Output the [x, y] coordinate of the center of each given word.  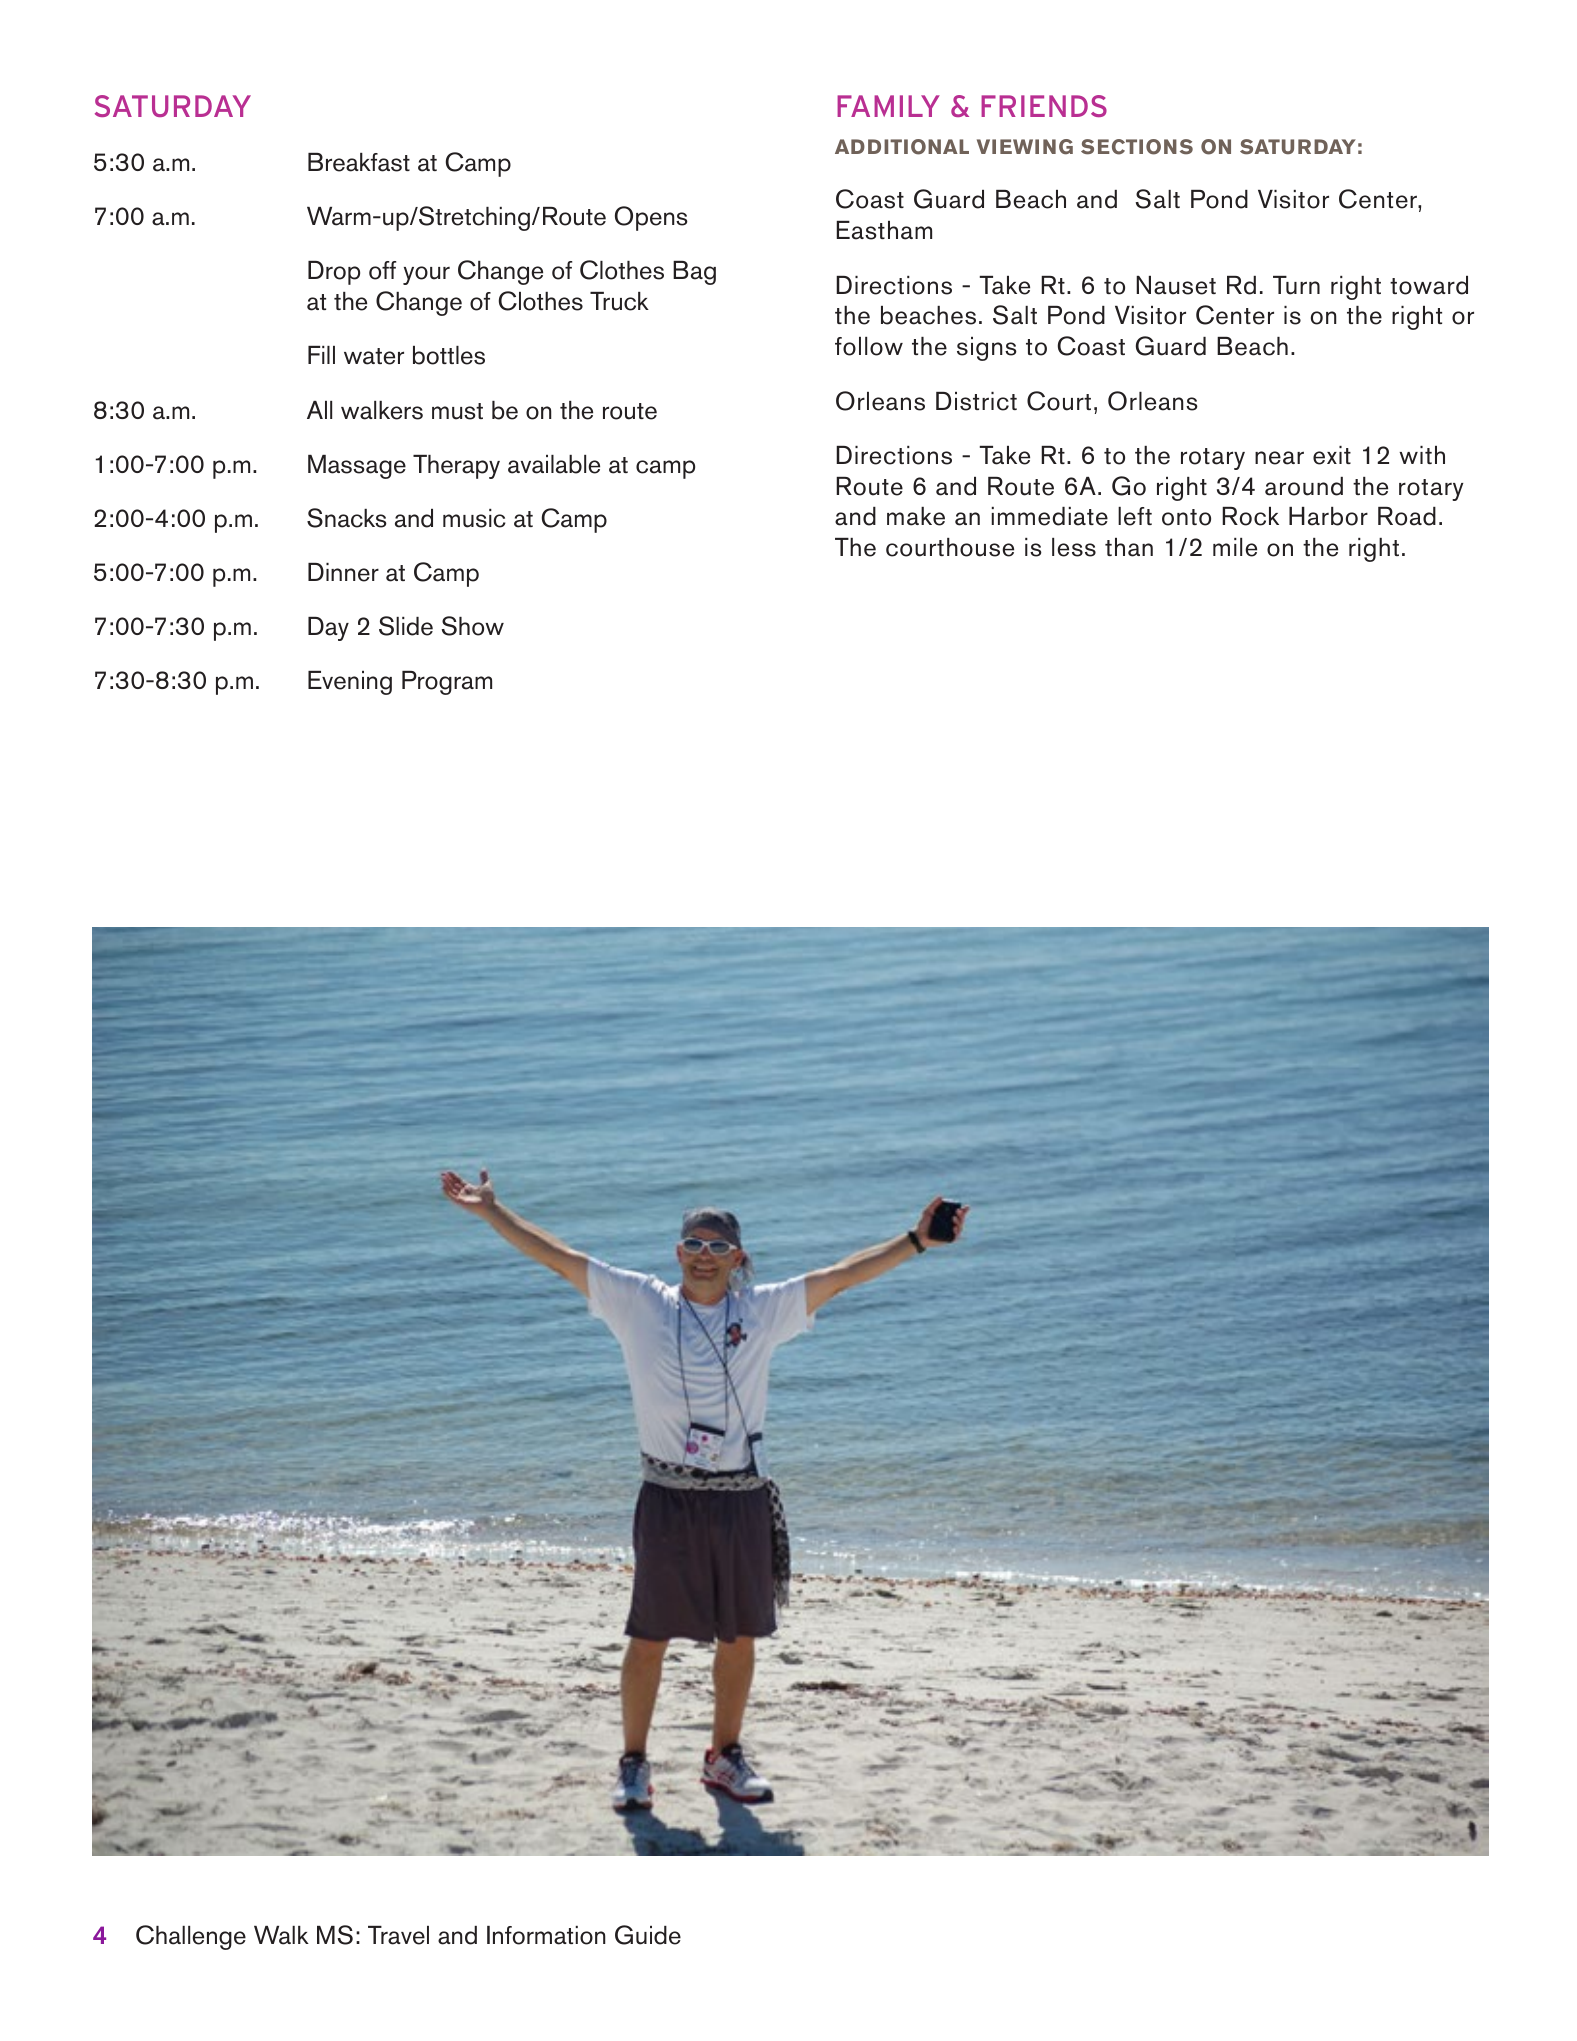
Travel [398, 1935]
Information [546, 1935]
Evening [350, 683]
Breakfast [359, 162]
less [1074, 547]
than [1129, 547]
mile [1235, 547]
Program [447, 683]
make [916, 516]
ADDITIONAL [902, 147]
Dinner [343, 572]
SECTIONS [1137, 147]
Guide [648, 1935]
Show [473, 626]
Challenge [191, 1937]
